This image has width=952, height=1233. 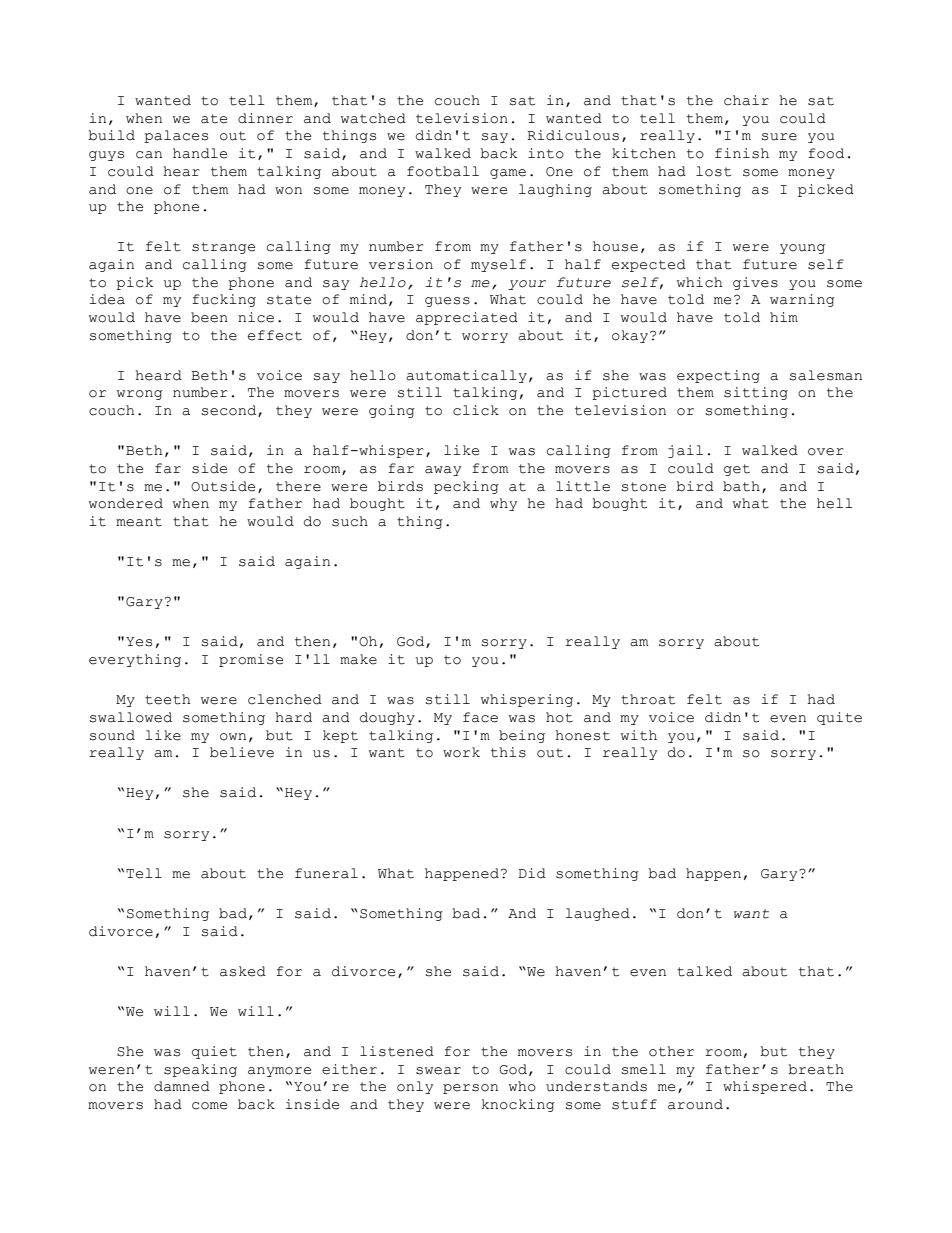 I want to click on football, so click(x=443, y=171).
